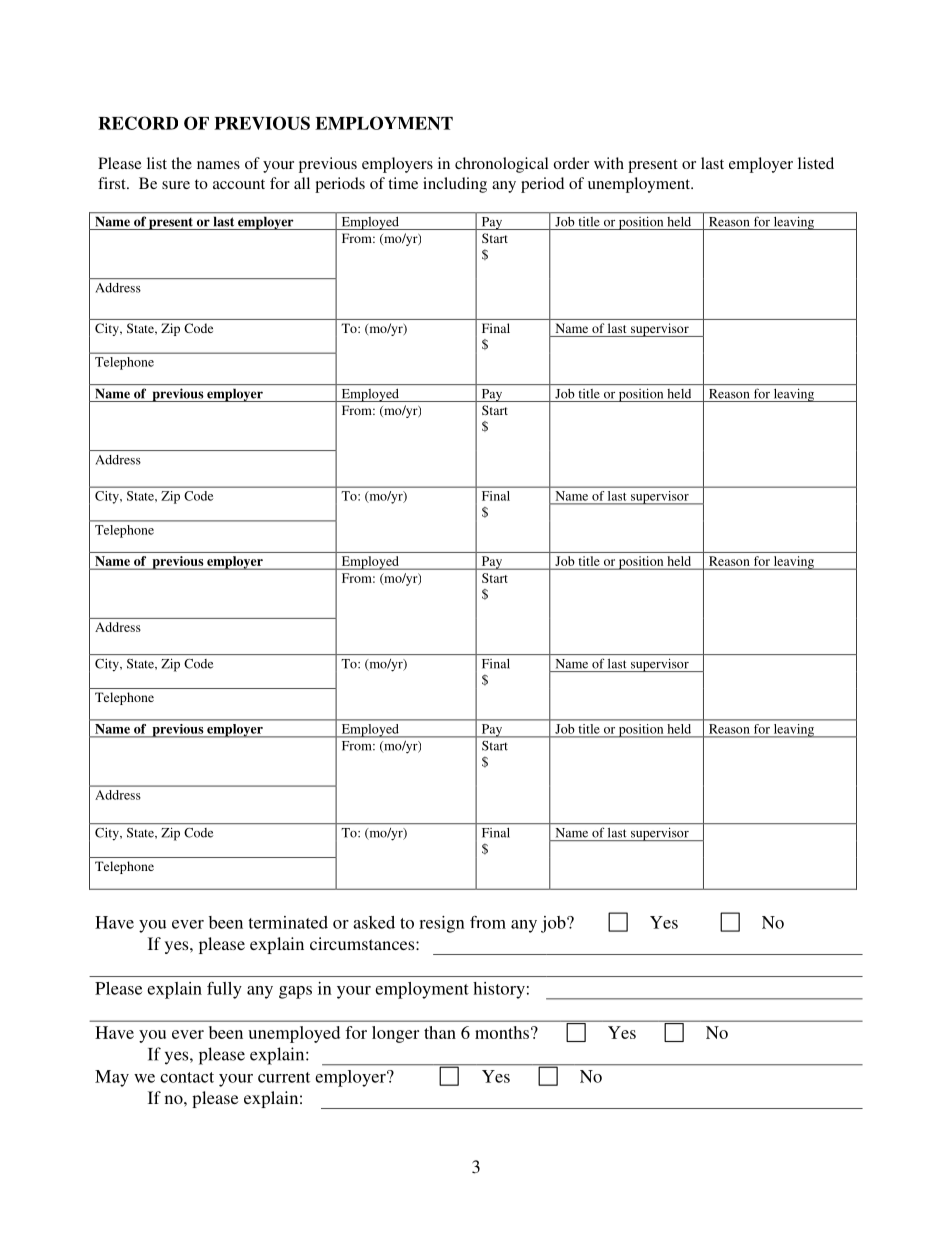 Image resolution: width=952 pixels, height=1233 pixels. What do you see at coordinates (181, 163) in the document?
I see `the` at bounding box center [181, 163].
